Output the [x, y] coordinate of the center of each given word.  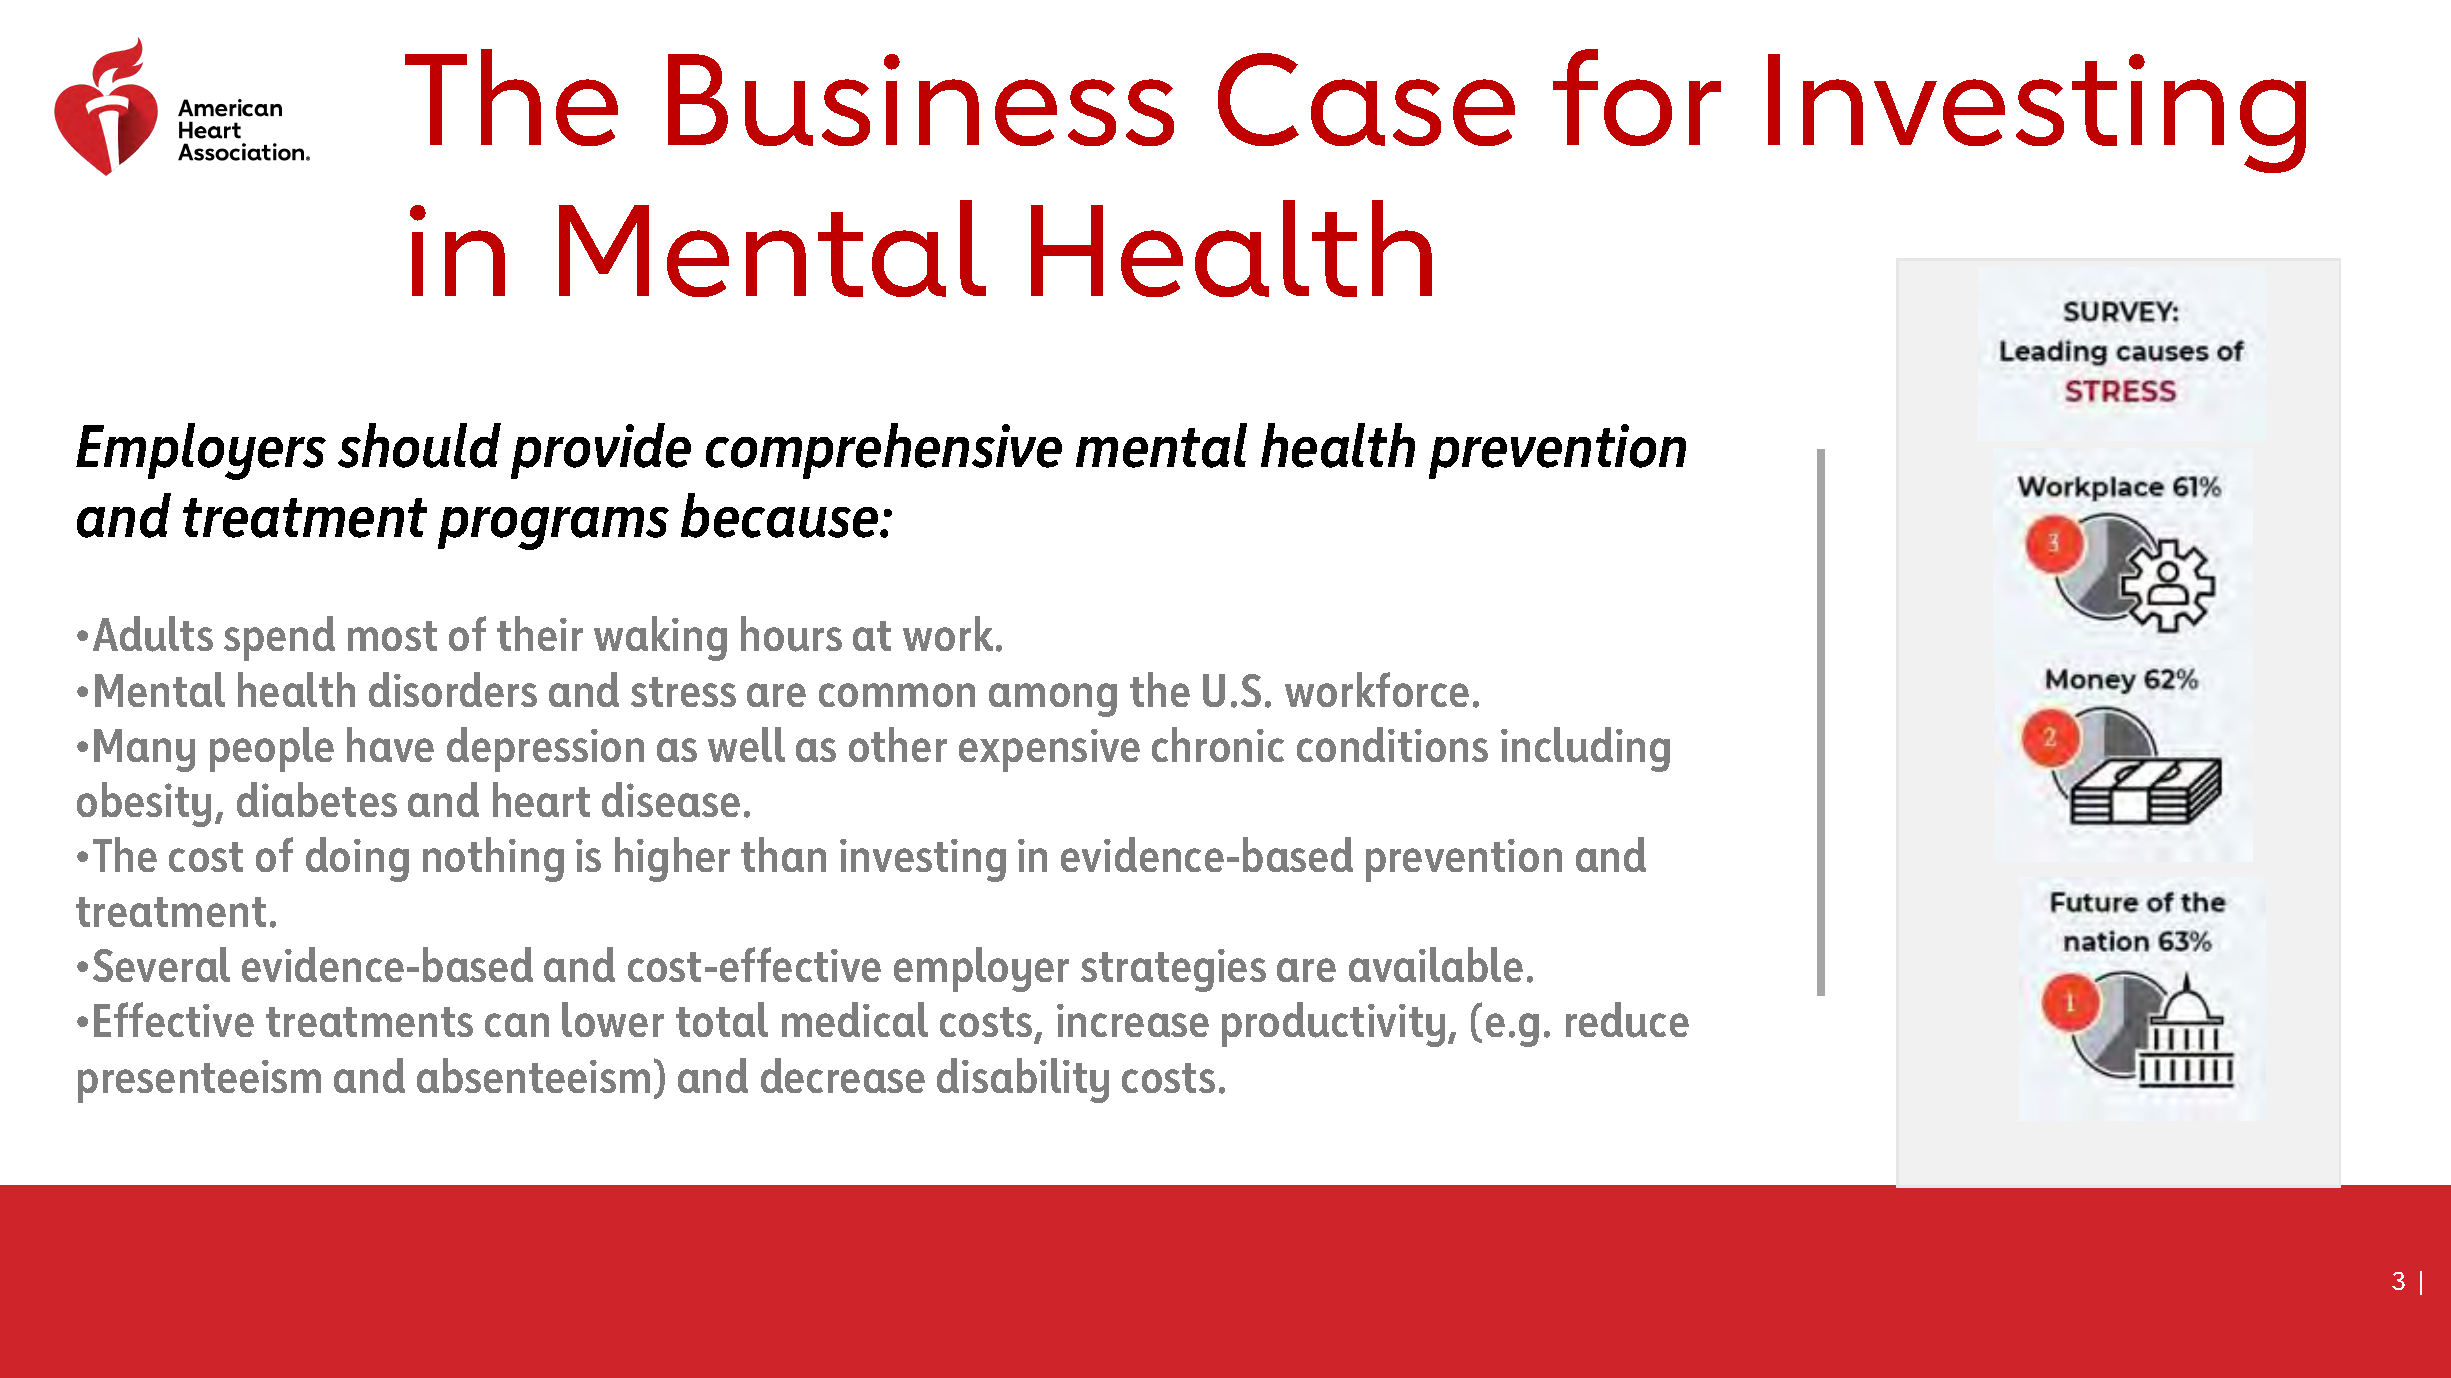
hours [791, 634]
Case [1366, 99]
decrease [843, 1075]
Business [921, 100]
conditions [1392, 744]
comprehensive [884, 451]
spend [279, 638]
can [517, 1025]
